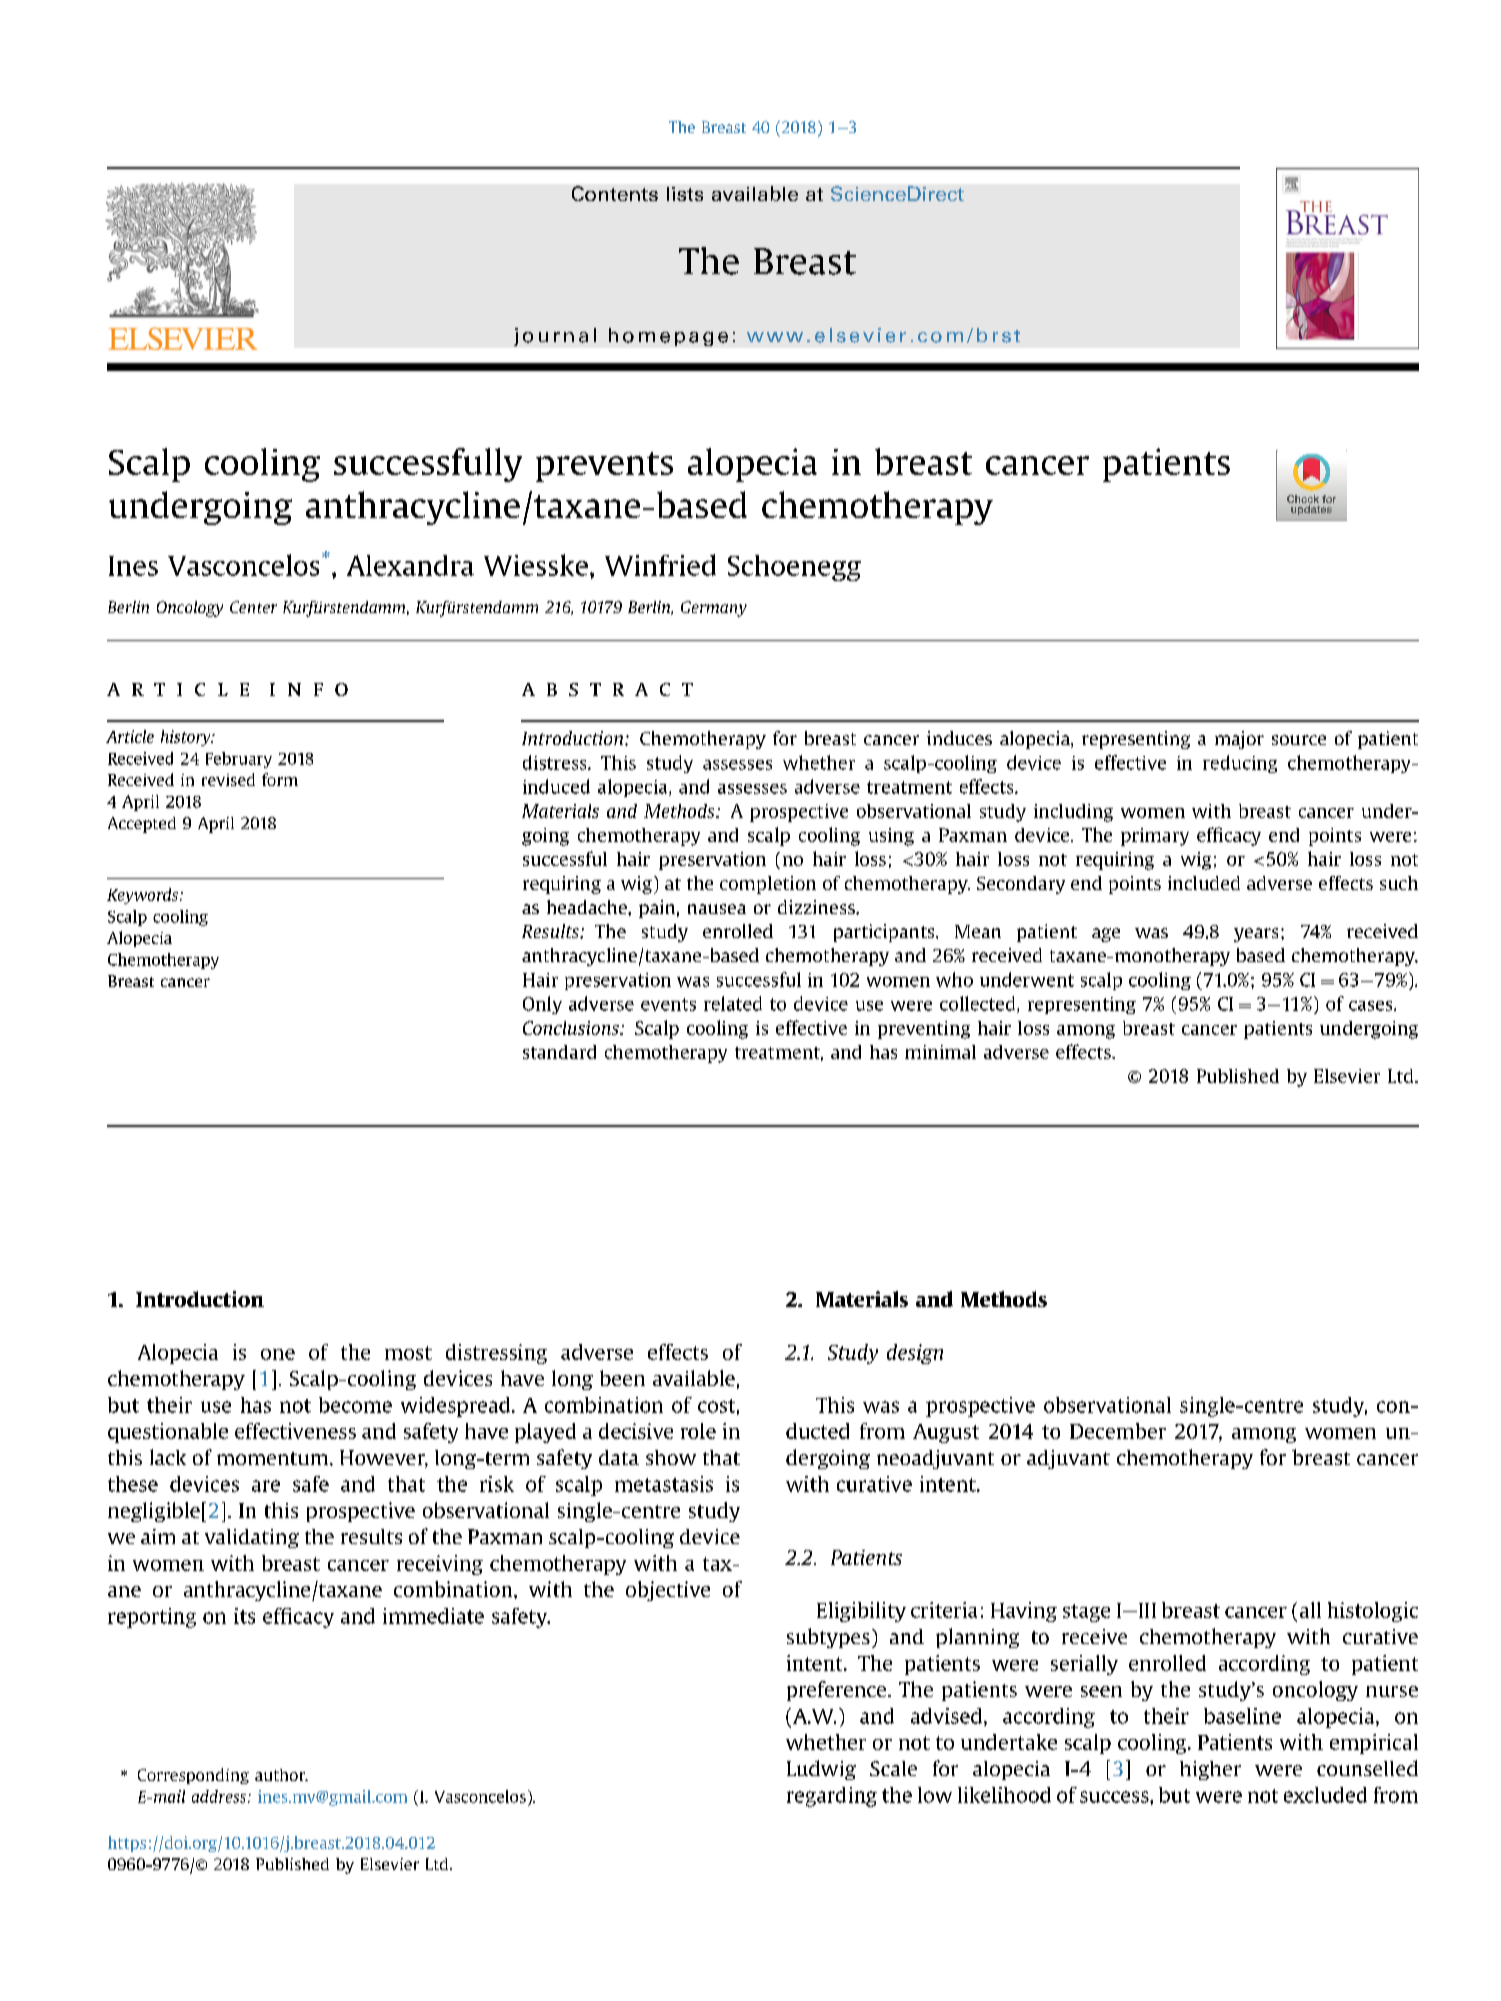 This screenshot has height=2001, width=1501. What do you see at coordinates (821, 1770) in the screenshot?
I see `Ludwig` at bounding box center [821, 1770].
